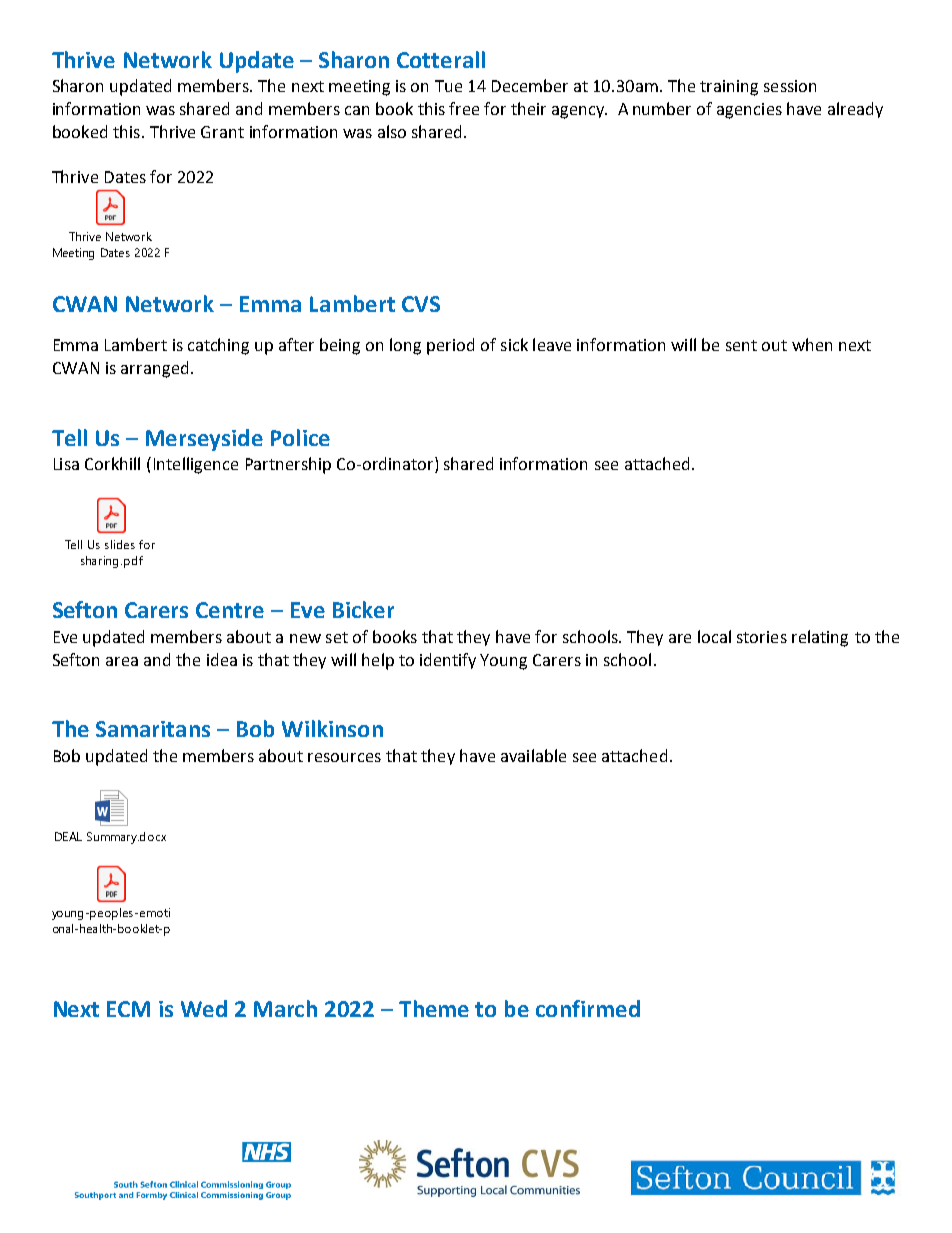 The height and width of the screenshot is (1233, 952). What do you see at coordinates (120, 544) in the screenshot?
I see `slides` at bounding box center [120, 544].
